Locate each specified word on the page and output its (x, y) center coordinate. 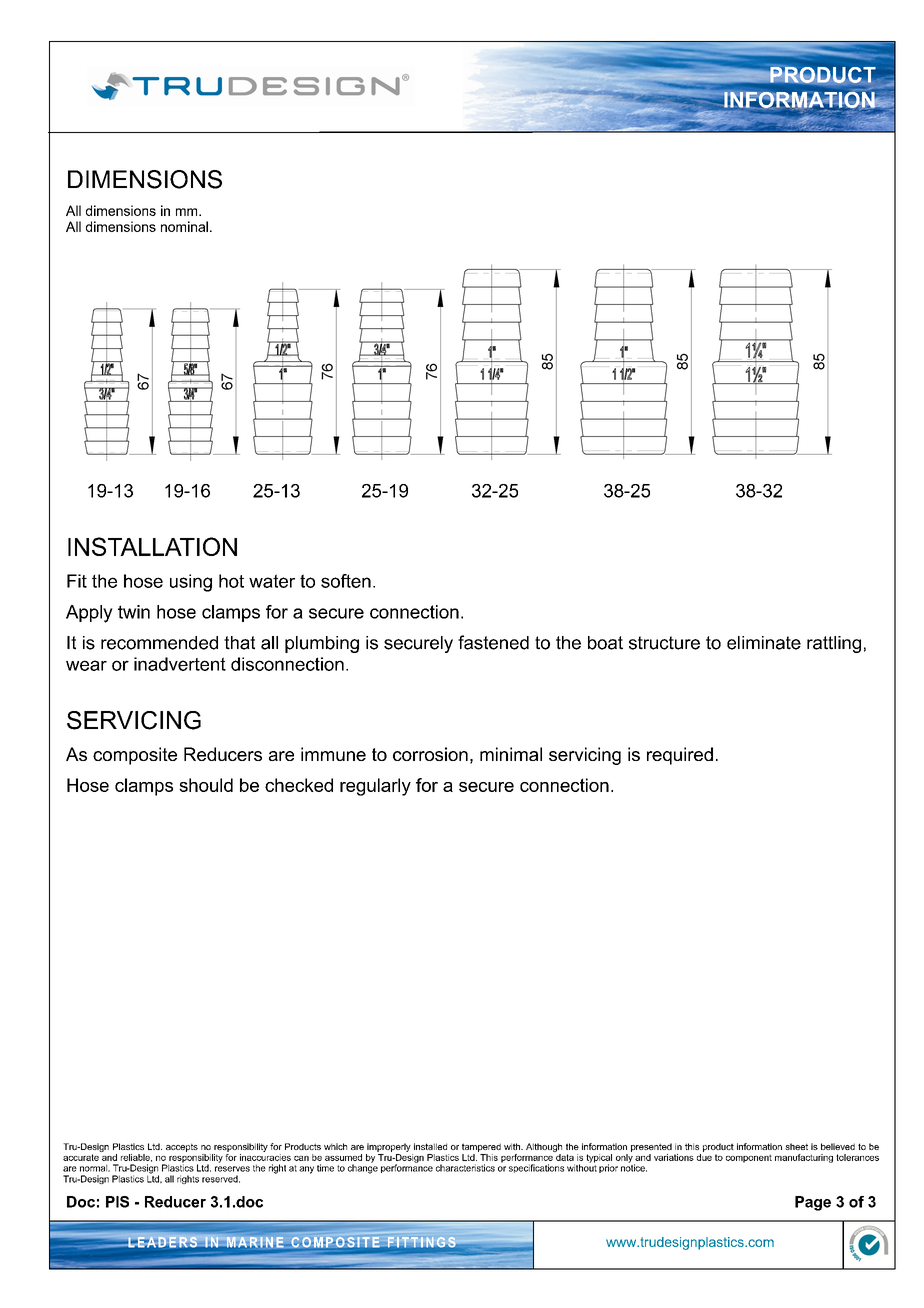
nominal (184, 226)
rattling (834, 644)
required (680, 756)
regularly (375, 787)
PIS (117, 1202)
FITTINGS (421, 1243)
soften (346, 581)
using (191, 583)
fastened (493, 642)
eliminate (764, 643)
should (206, 785)
